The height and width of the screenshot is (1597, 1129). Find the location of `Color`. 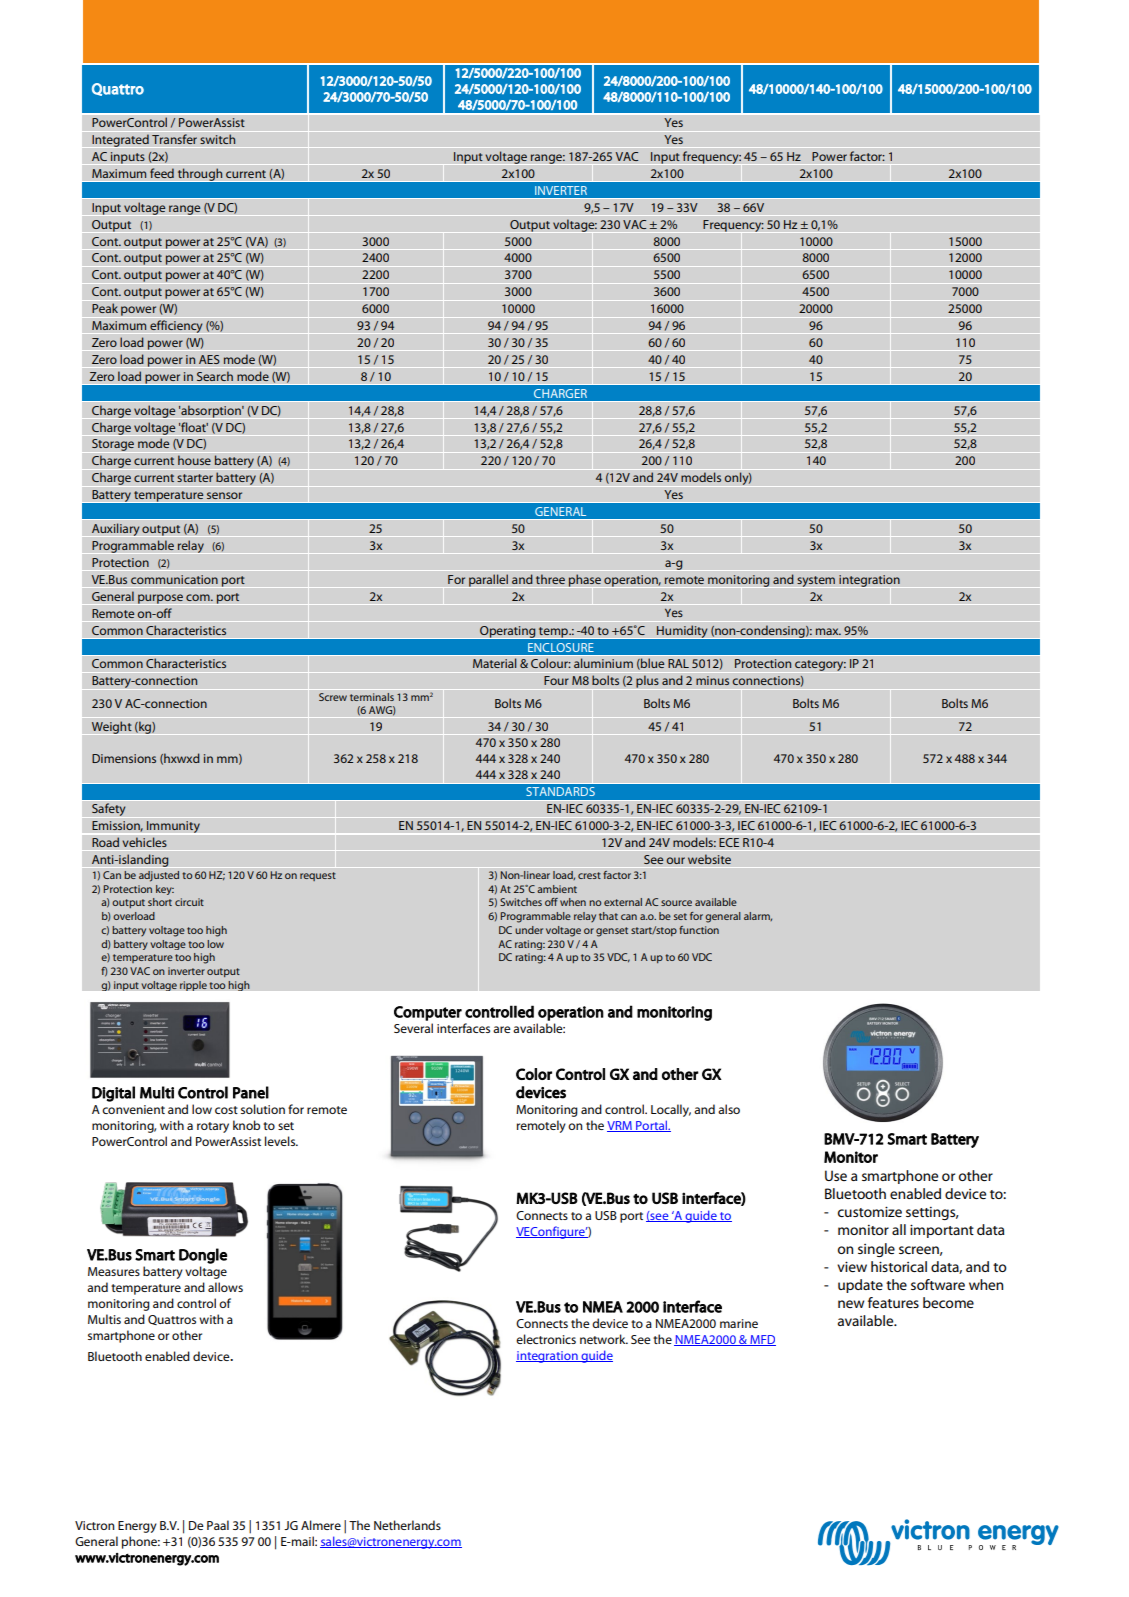

Color is located at coordinates (534, 1074).
